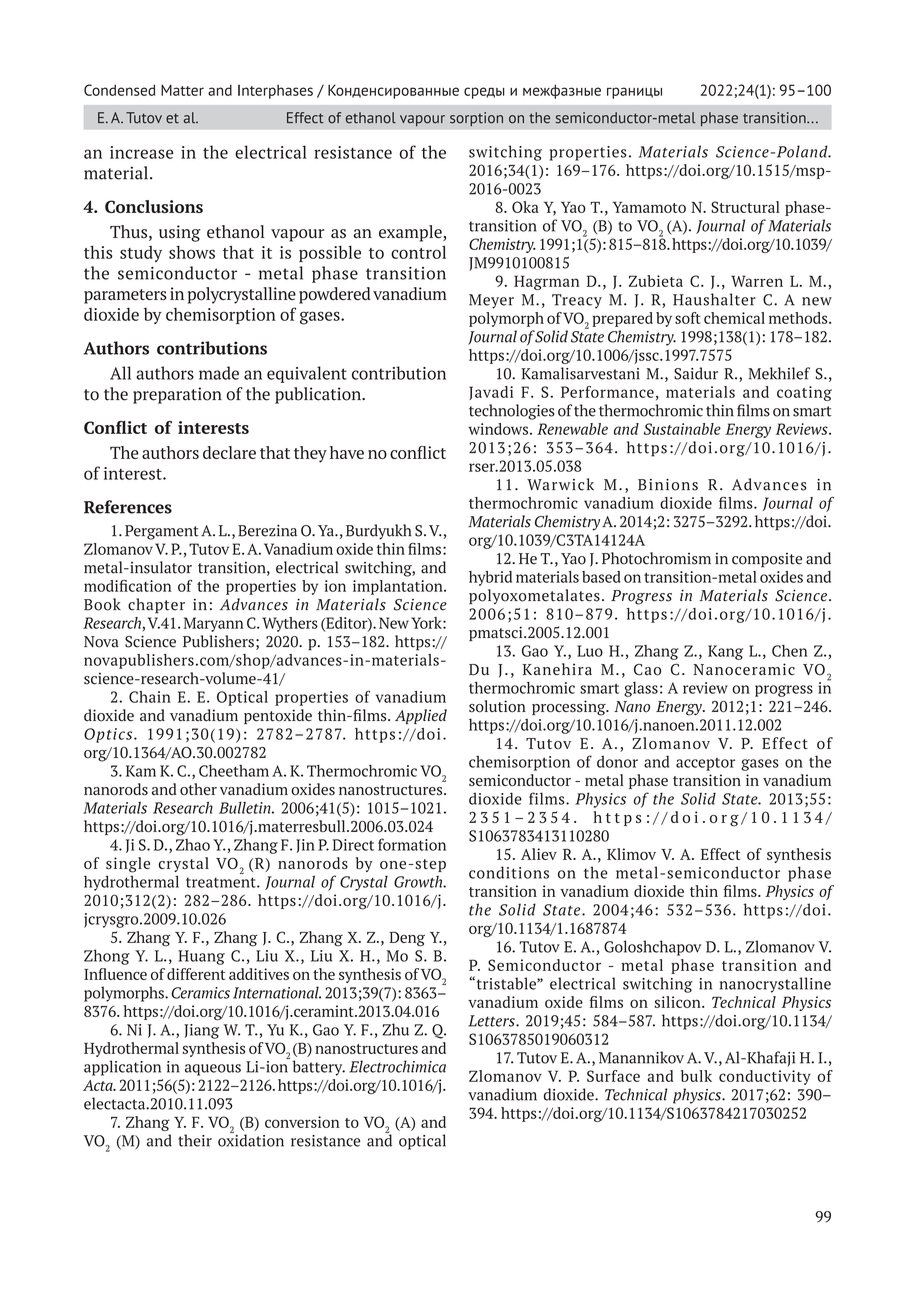  What do you see at coordinates (734, 318) in the image?
I see `chemical` at bounding box center [734, 318].
